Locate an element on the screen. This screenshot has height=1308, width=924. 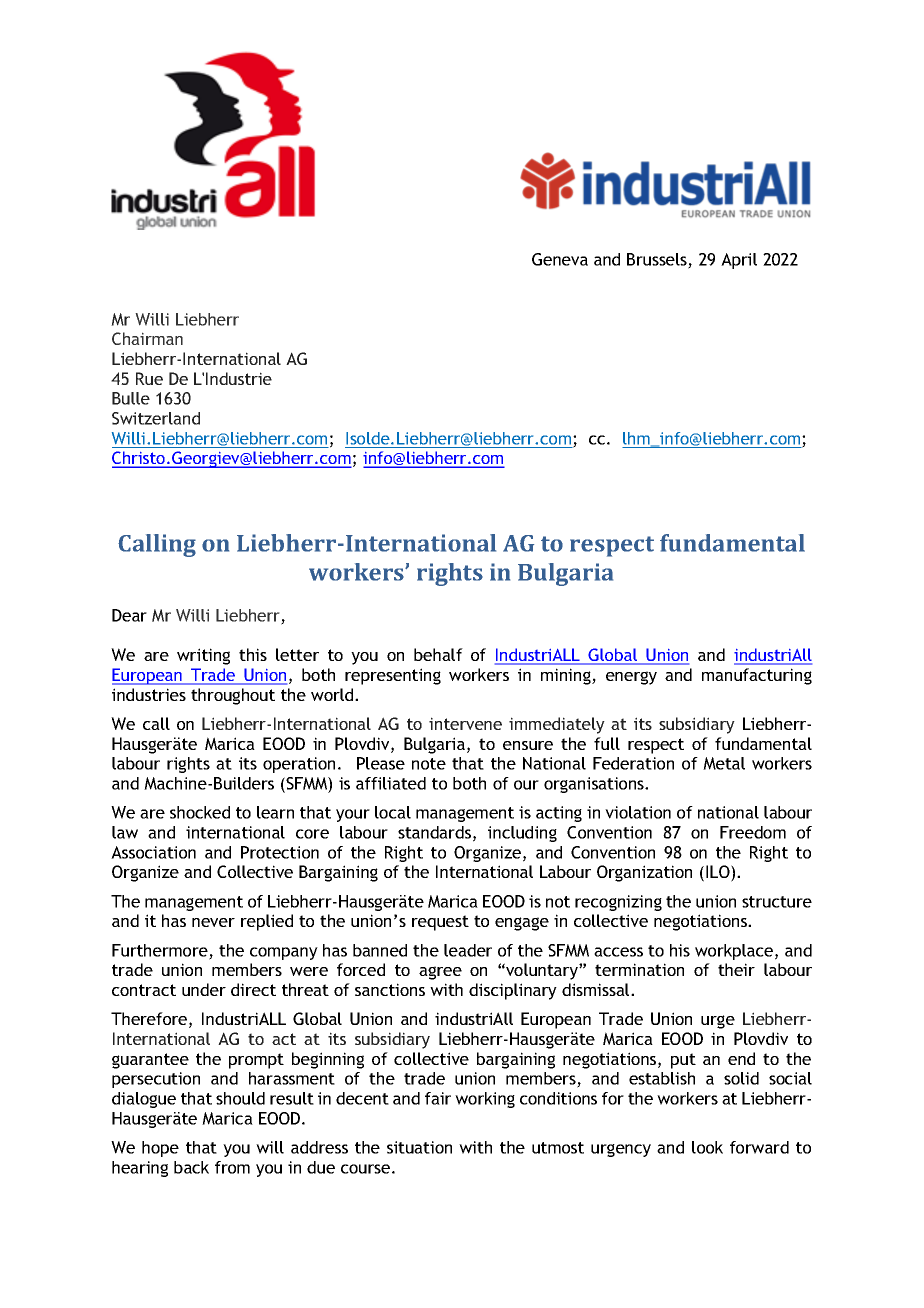
manufacturing is located at coordinates (757, 676).
